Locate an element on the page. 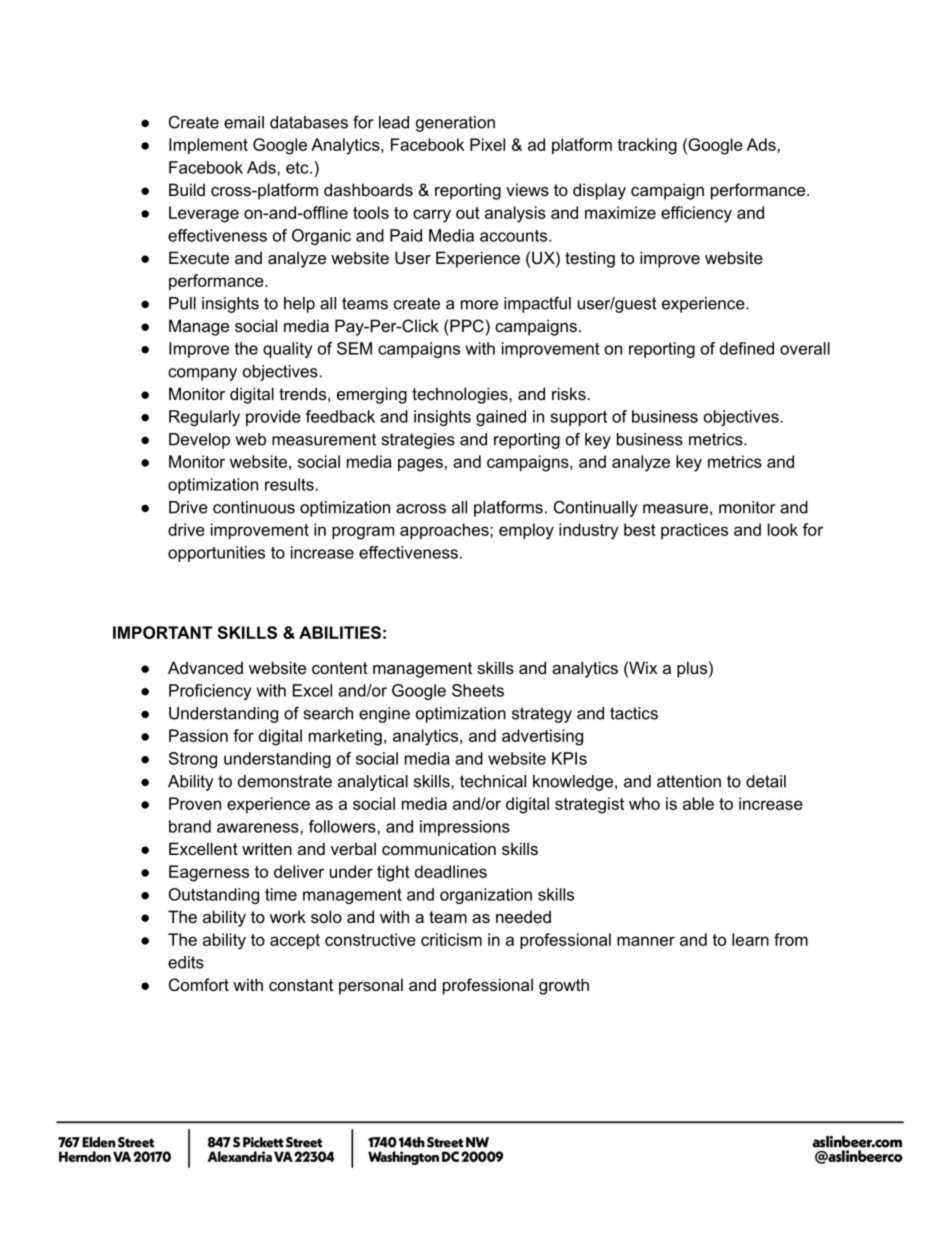 This page has height=1233, width=952. Pixel is located at coordinates (487, 144).
